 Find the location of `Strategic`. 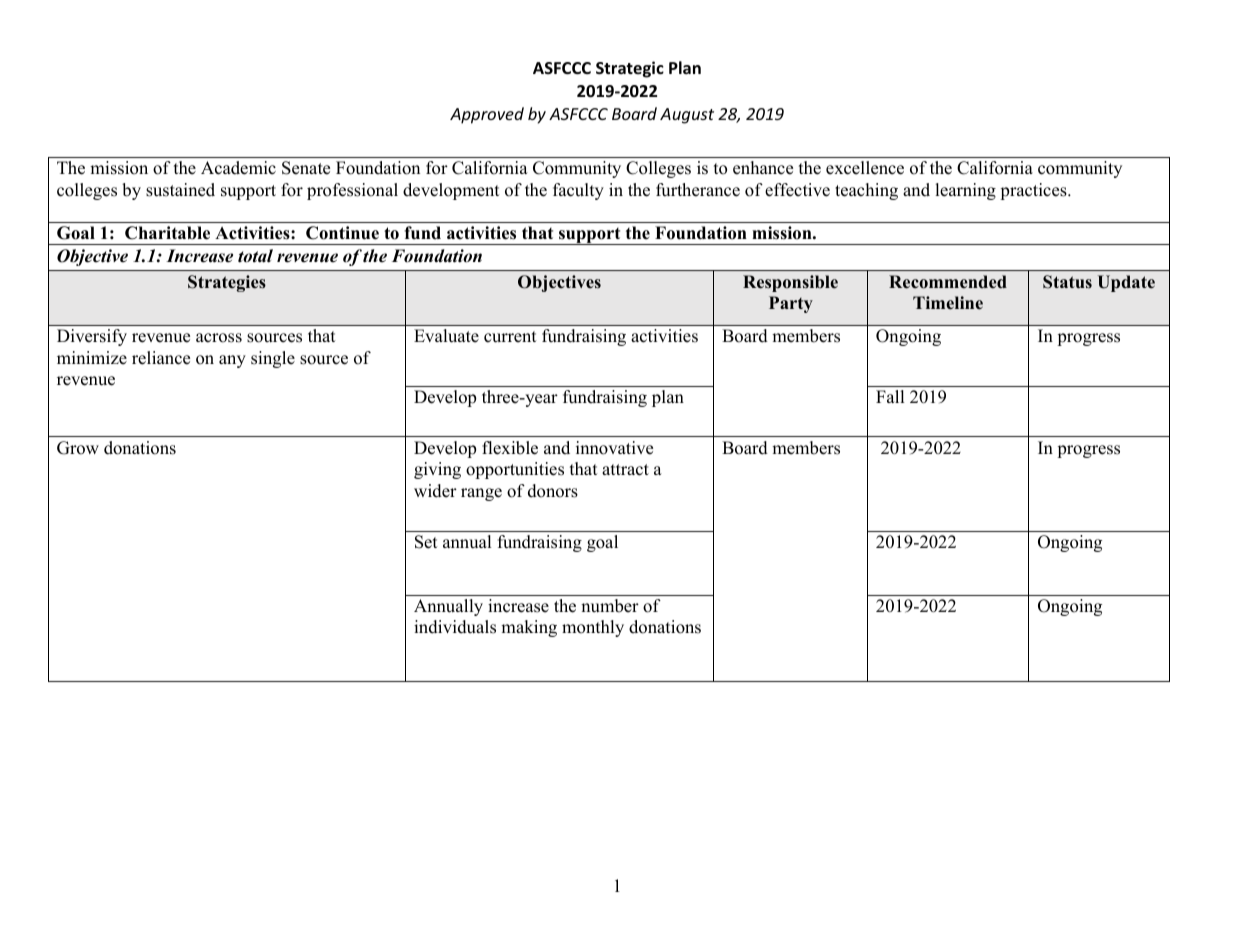

Strategic is located at coordinates (630, 69).
